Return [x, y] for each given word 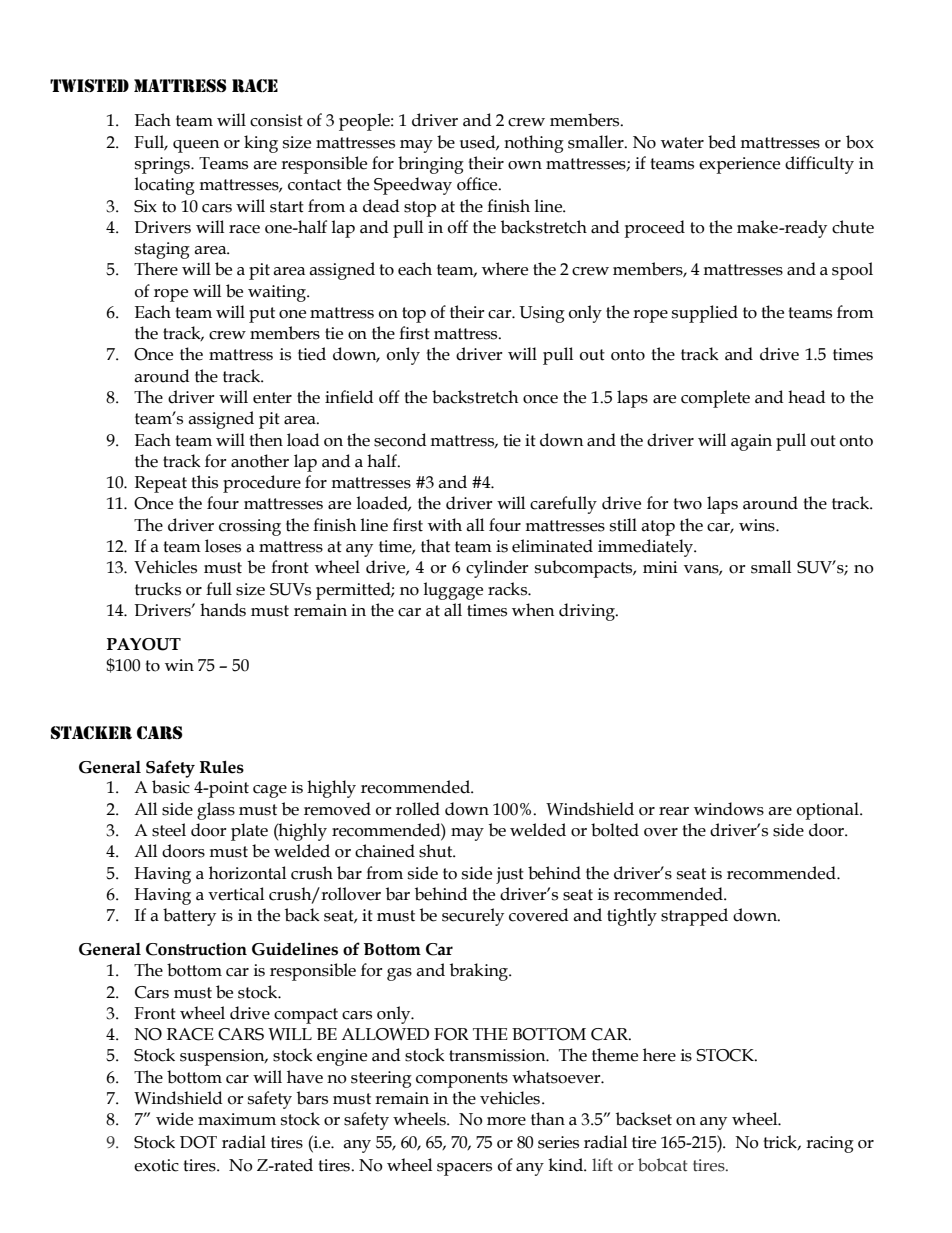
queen [196, 146]
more [506, 1121]
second [400, 440]
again [751, 442]
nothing [534, 144]
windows [729, 809]
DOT [198, 1142]
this [204, 482]
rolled [418, 809]
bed [722, 142]
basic [171, 787]
